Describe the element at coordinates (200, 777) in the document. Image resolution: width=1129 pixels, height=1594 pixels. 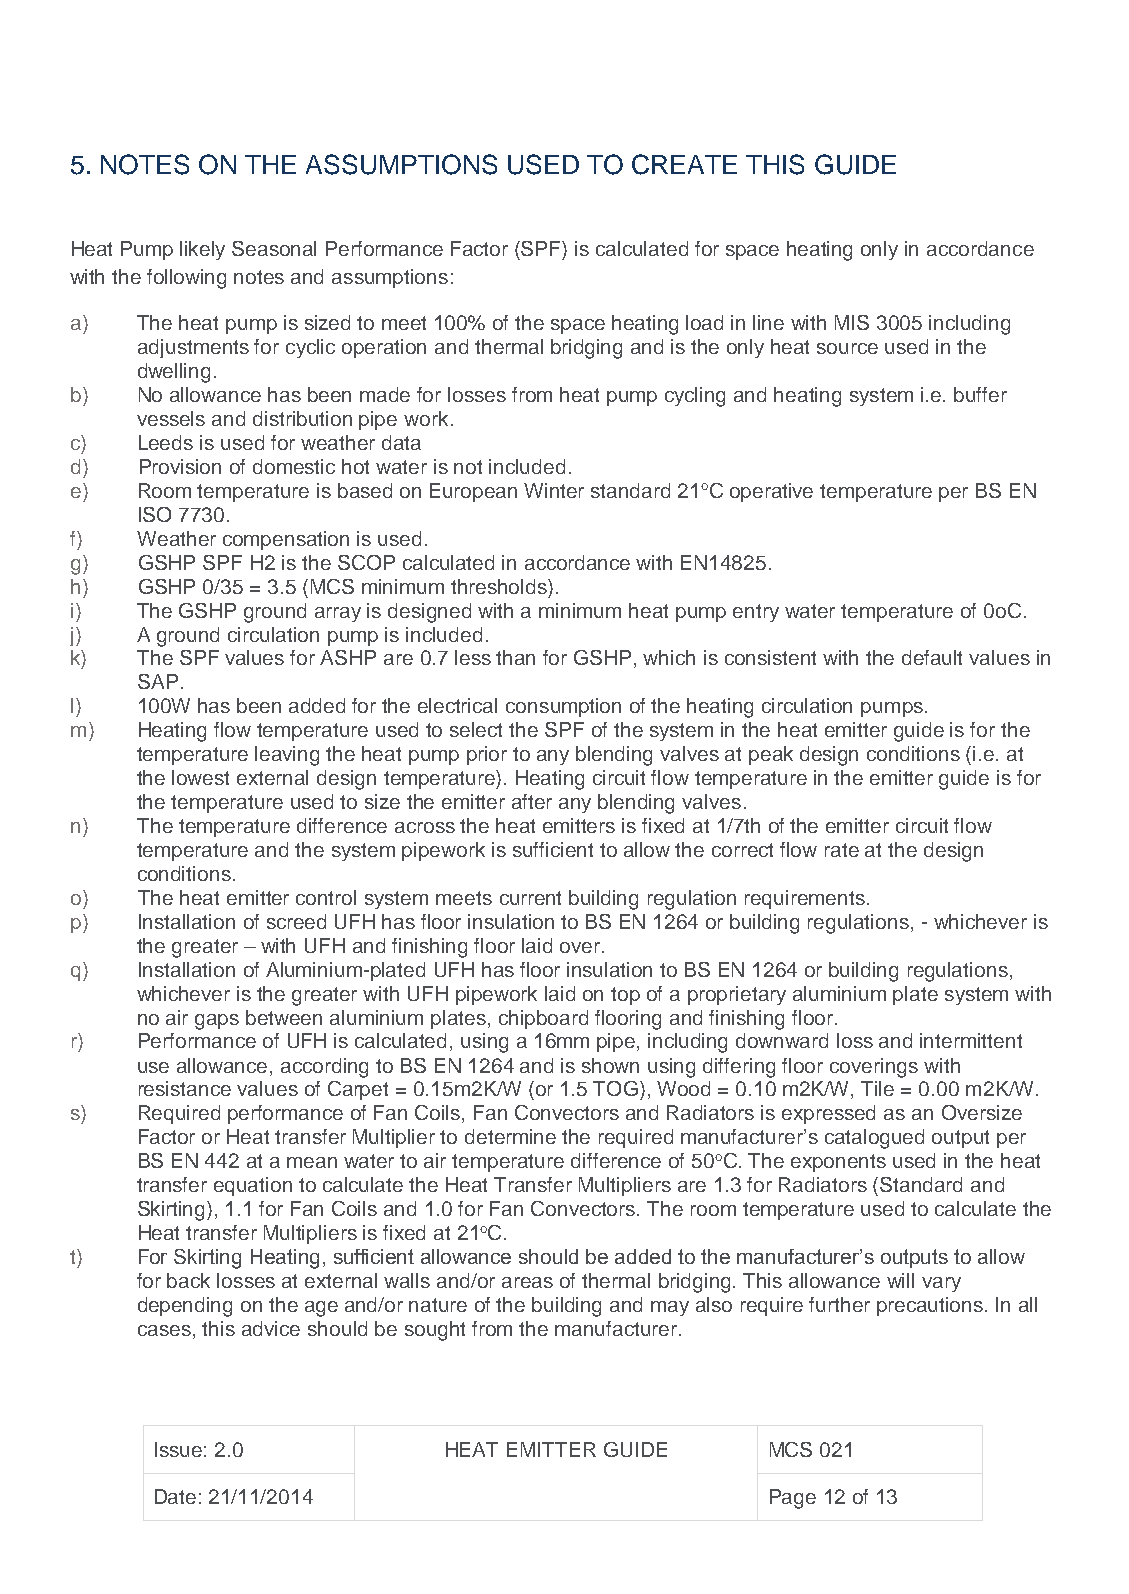
I see `lowest` at that location.
